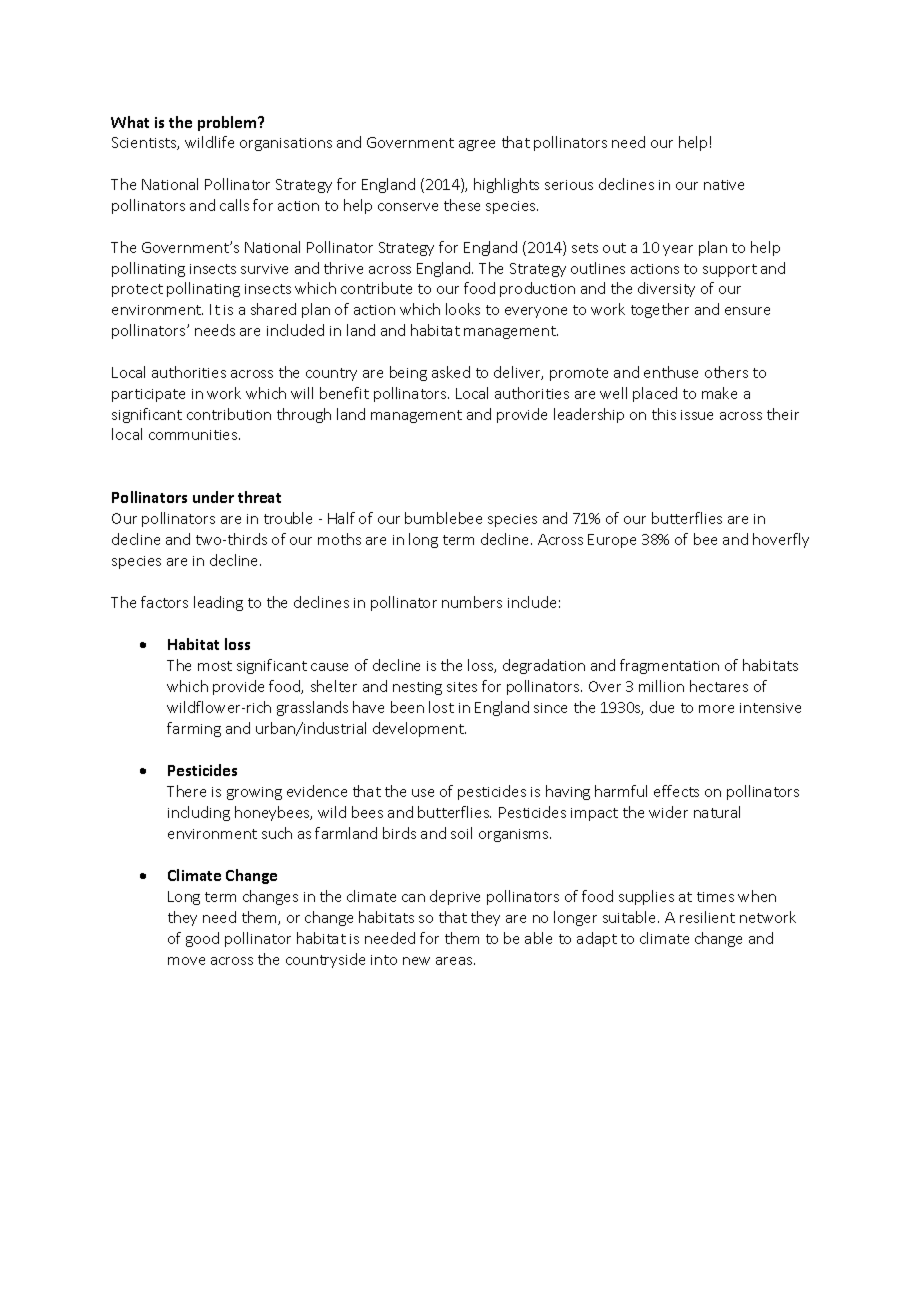  I want to click on problem, so click(228, 123).
